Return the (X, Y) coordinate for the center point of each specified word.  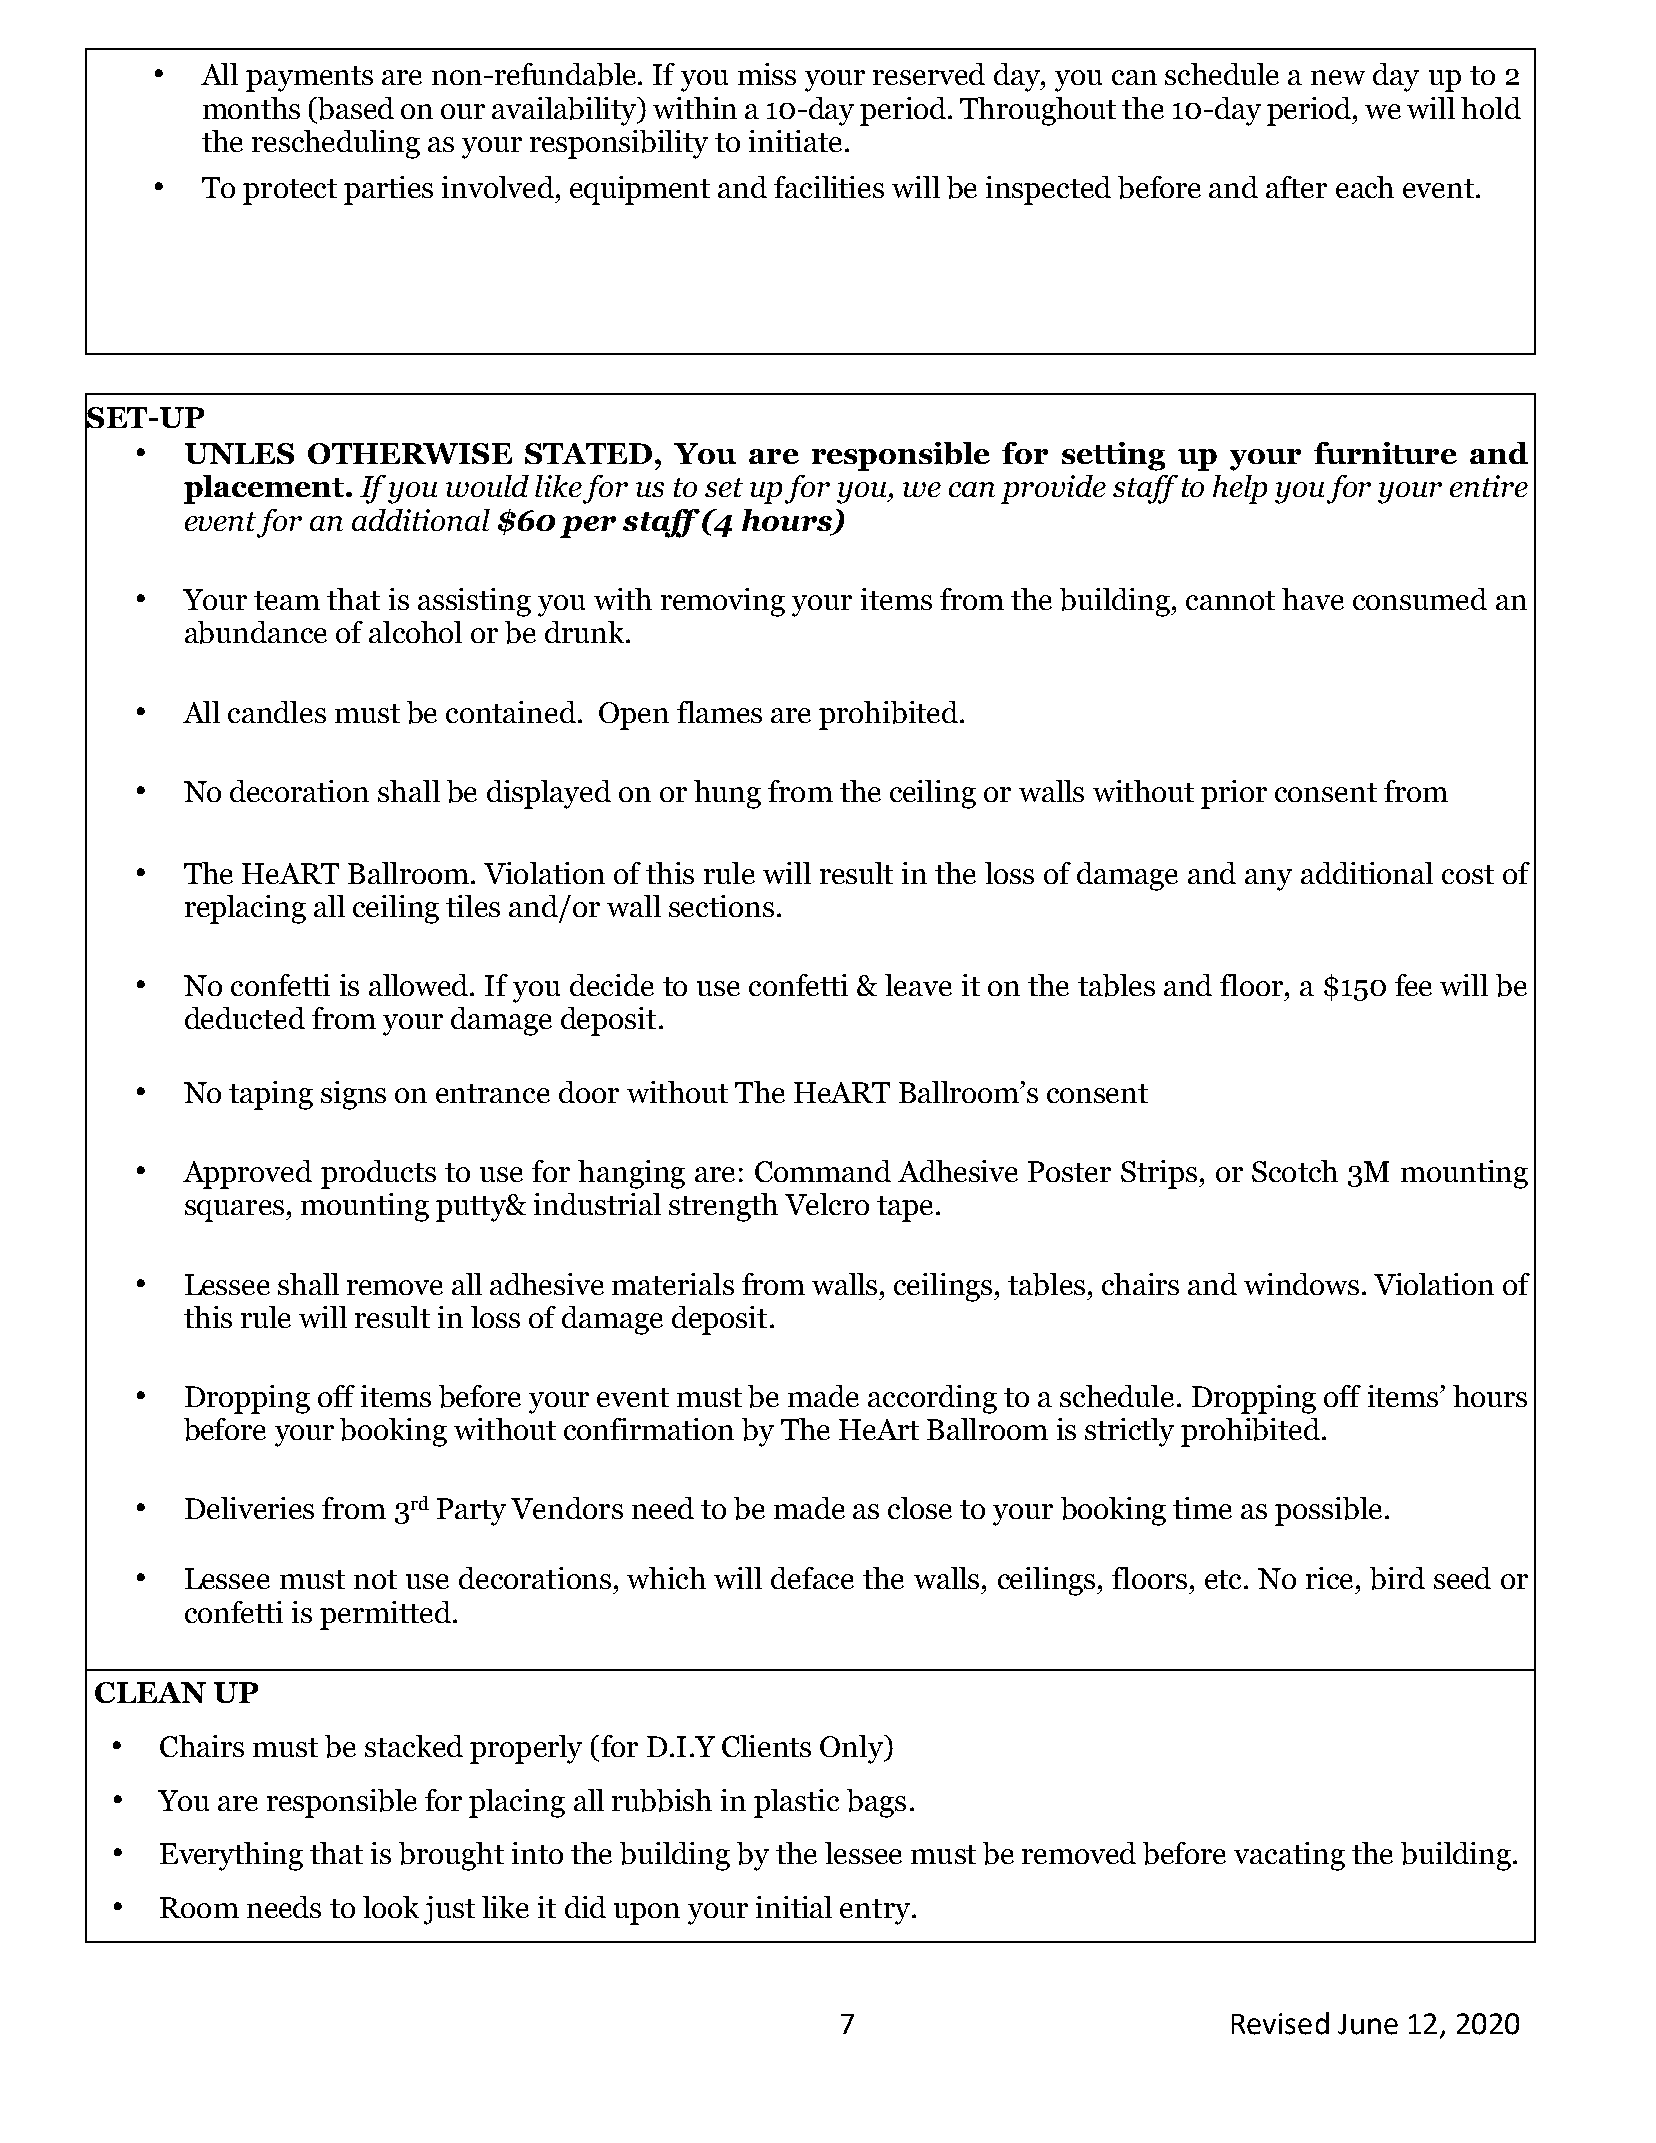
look (391, 1907)
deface (812, 1578)
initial (794, 1907)
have (1313, 599)
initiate (795, 141)
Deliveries (249, 1508)
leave (918, 985)
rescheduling (336, 144)
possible (1328, 1511)
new (1338, 77)
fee (1413, 985)
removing (723, 602)
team (287, 600)
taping (271, 1095)
